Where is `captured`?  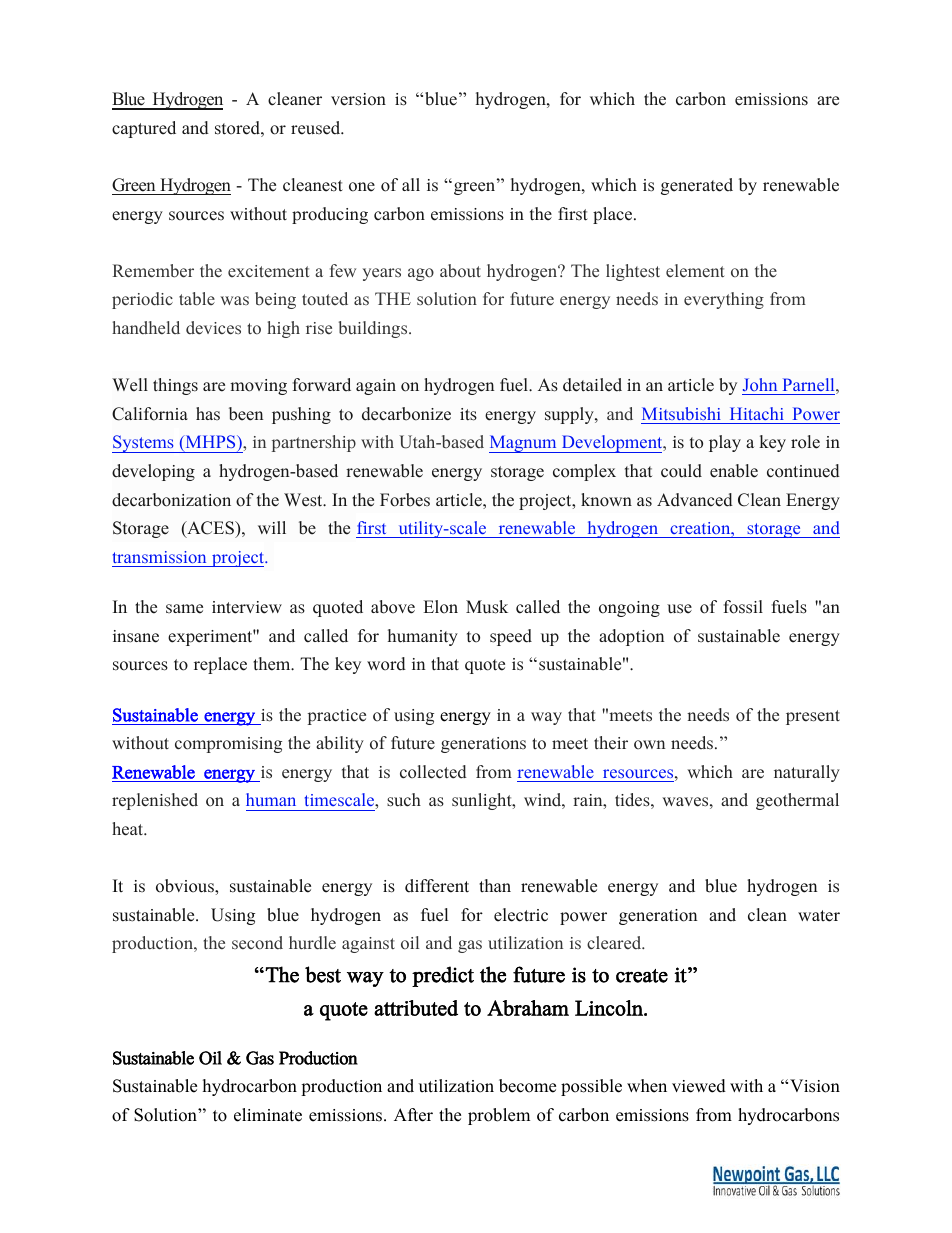
captured is located at coordinates (144, 129).
